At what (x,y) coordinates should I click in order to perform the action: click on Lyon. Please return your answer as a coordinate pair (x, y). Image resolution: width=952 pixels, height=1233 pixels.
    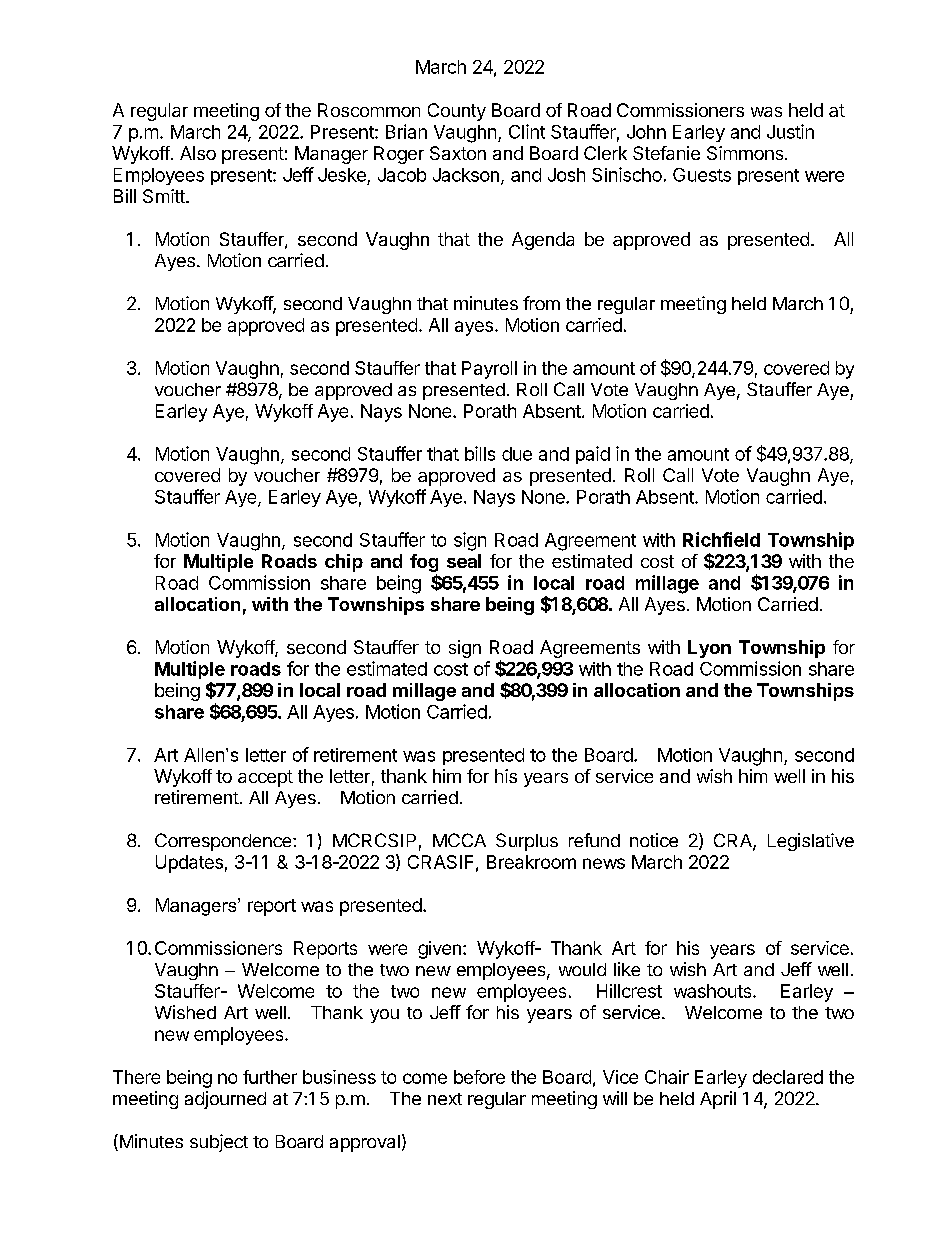
    Looking at the image, I should click on (709, 649).
